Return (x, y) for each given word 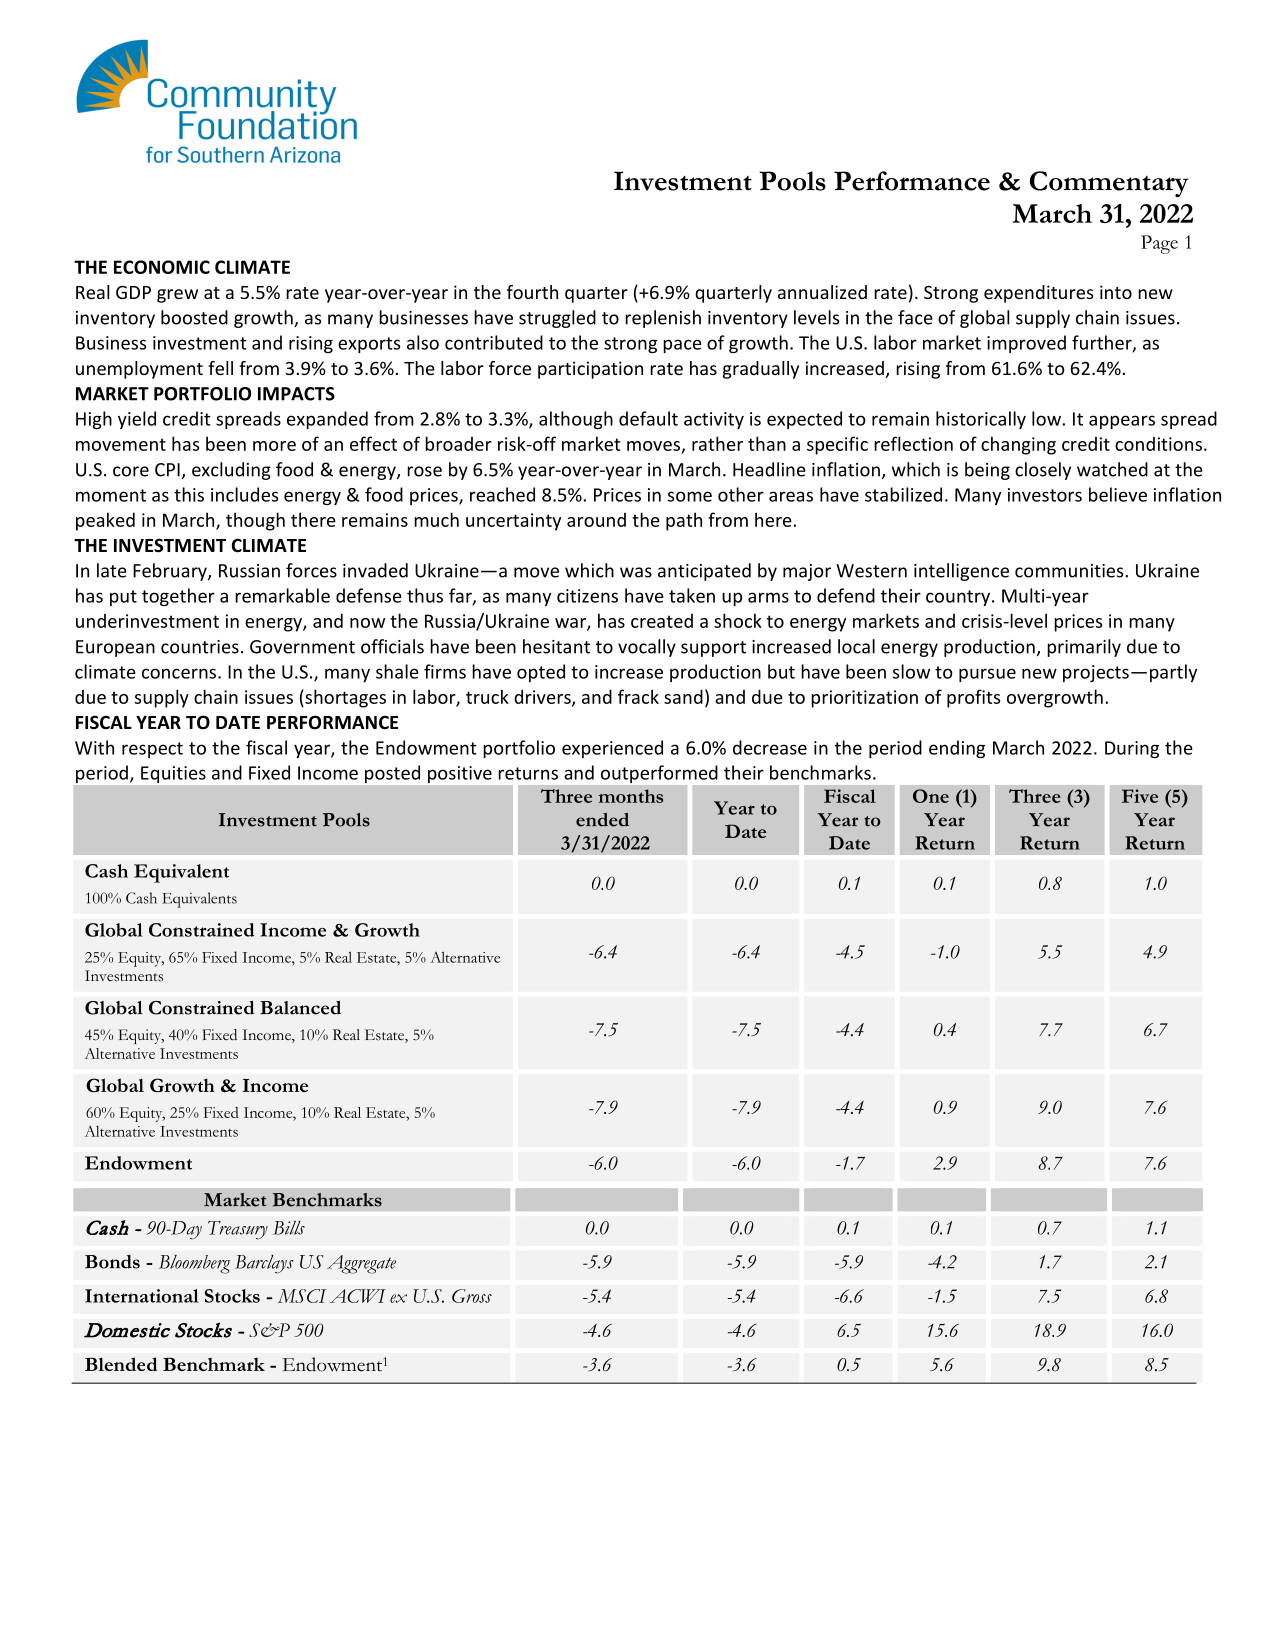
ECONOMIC (162, 267)
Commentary (1109, 184)
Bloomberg (195, 1264)
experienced (612, 749)
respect (152, 750)
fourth (532, 292)
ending (957, 749)
